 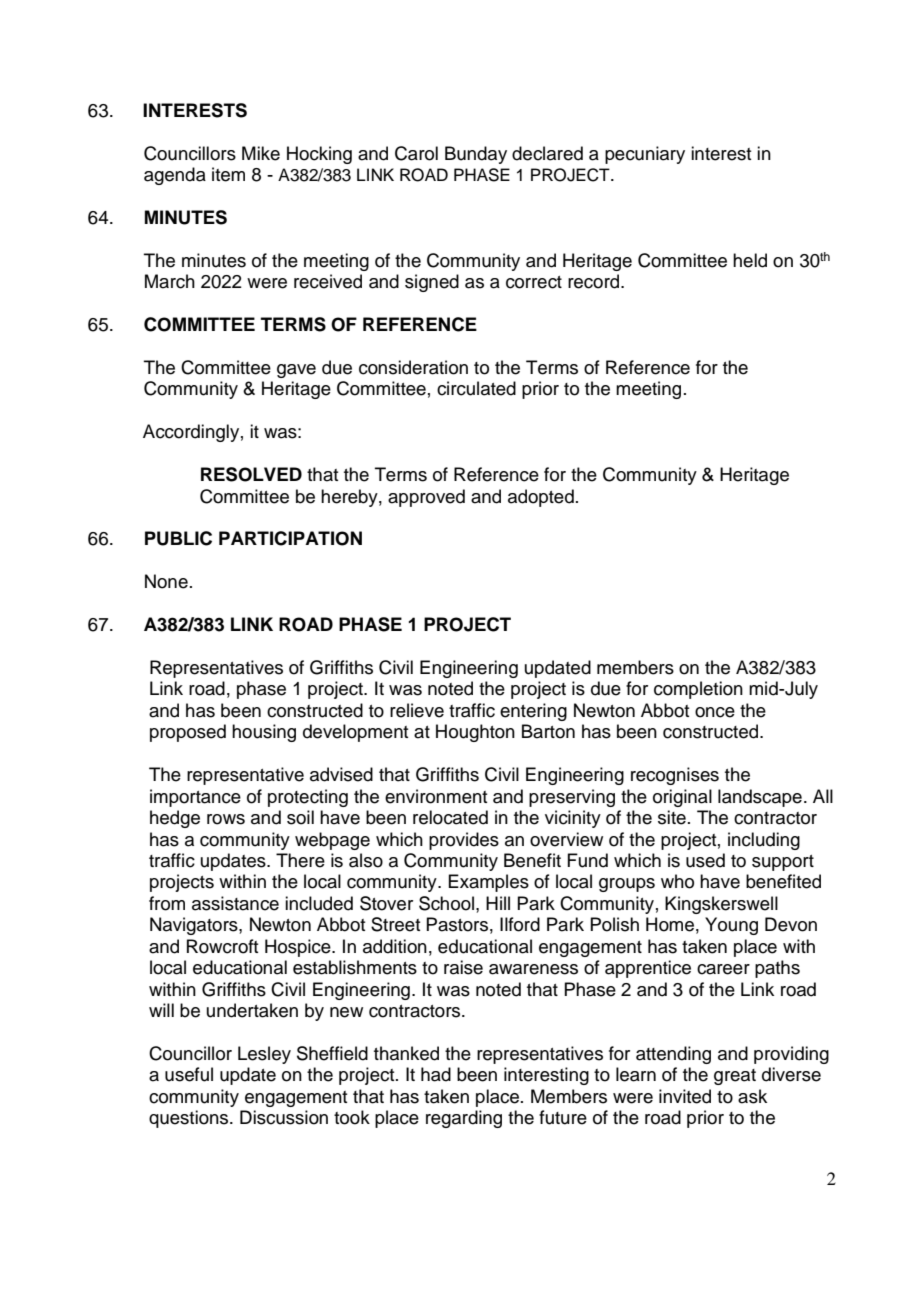 I want to click on declared, so click(x=547, y=153).
